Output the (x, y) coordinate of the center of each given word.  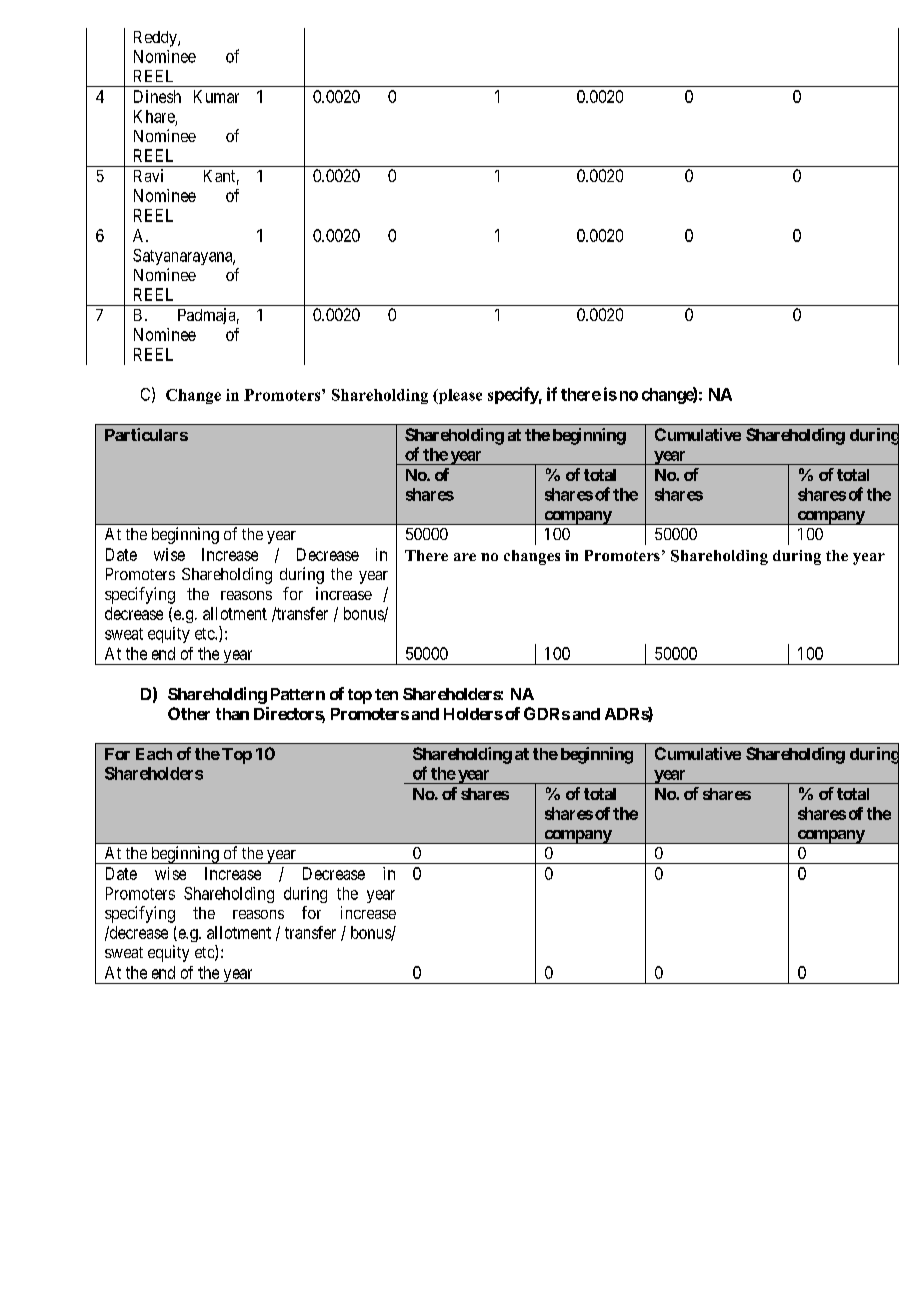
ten (386, 694)
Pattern (298, 694)
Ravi (148, 175)
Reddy (156, 39)
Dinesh (157, 96)
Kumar (216, 96)
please (459, 396)
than (232, 714)
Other (189, 713)
